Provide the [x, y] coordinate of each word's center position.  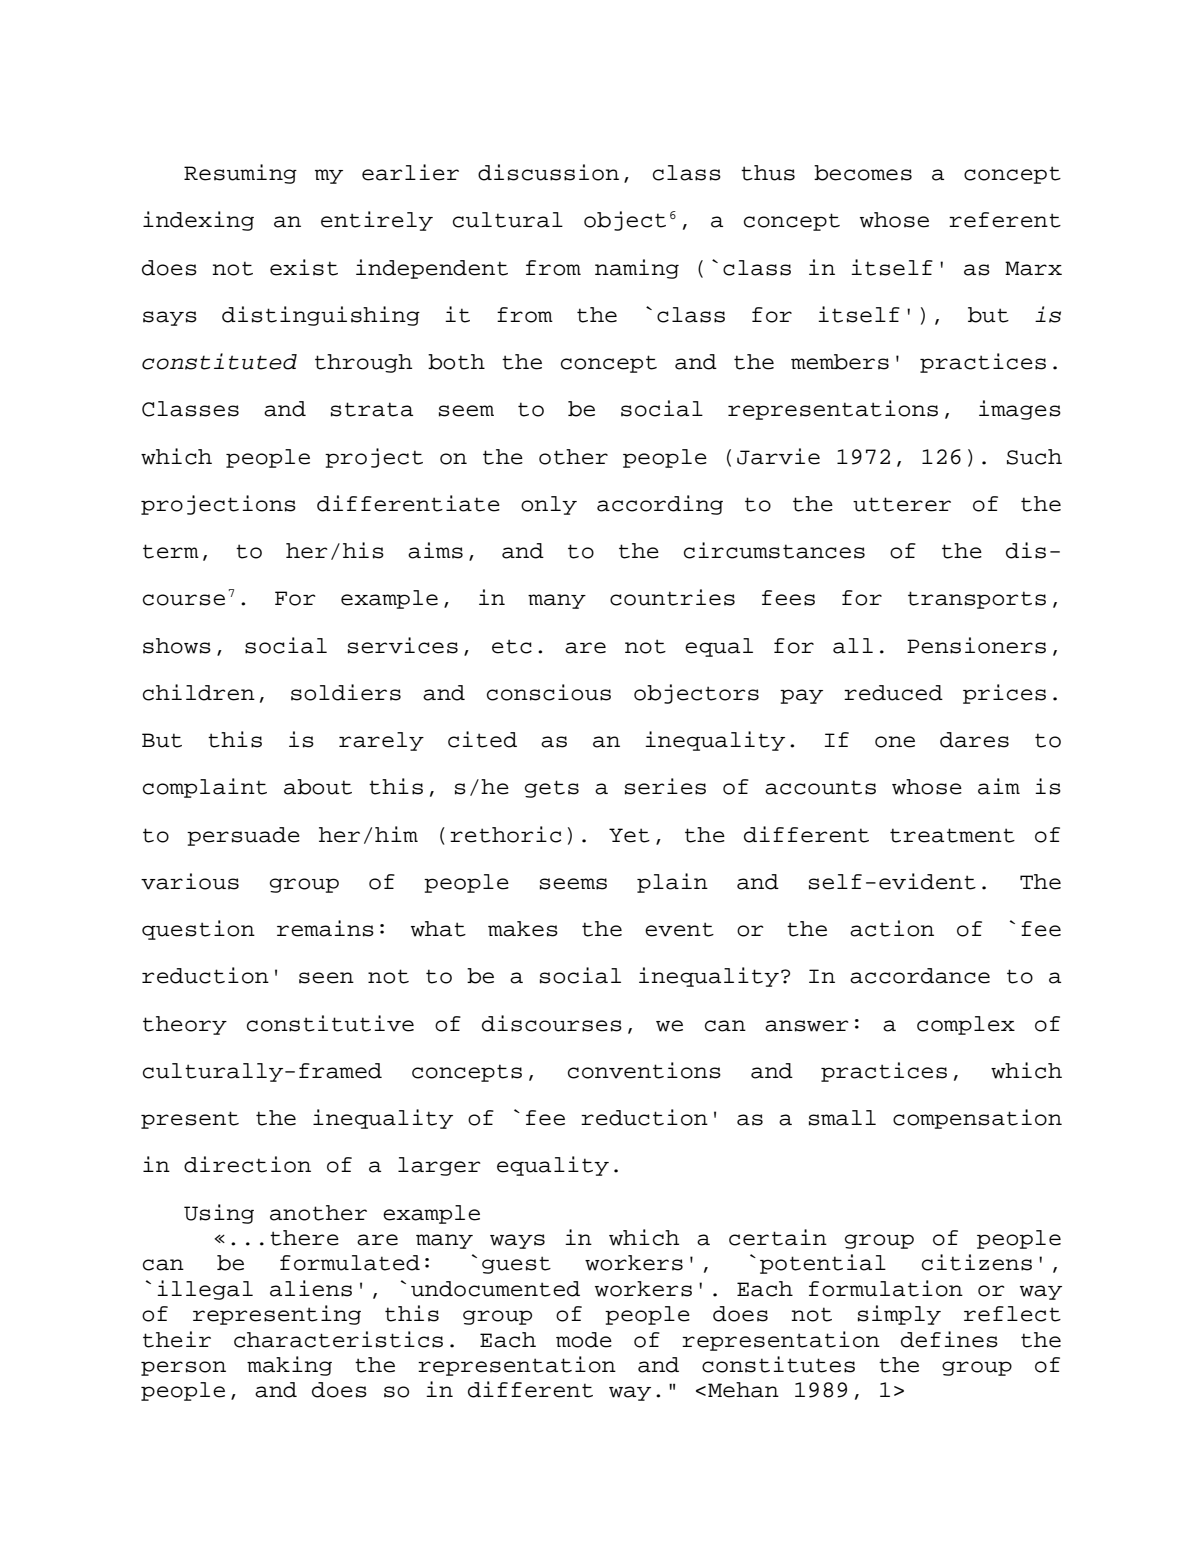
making [289, 1366]
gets [552, 789]
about [318, 787]
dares [974, 740]
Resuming [240, 174]
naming [637, 269]
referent [1005, 220]
